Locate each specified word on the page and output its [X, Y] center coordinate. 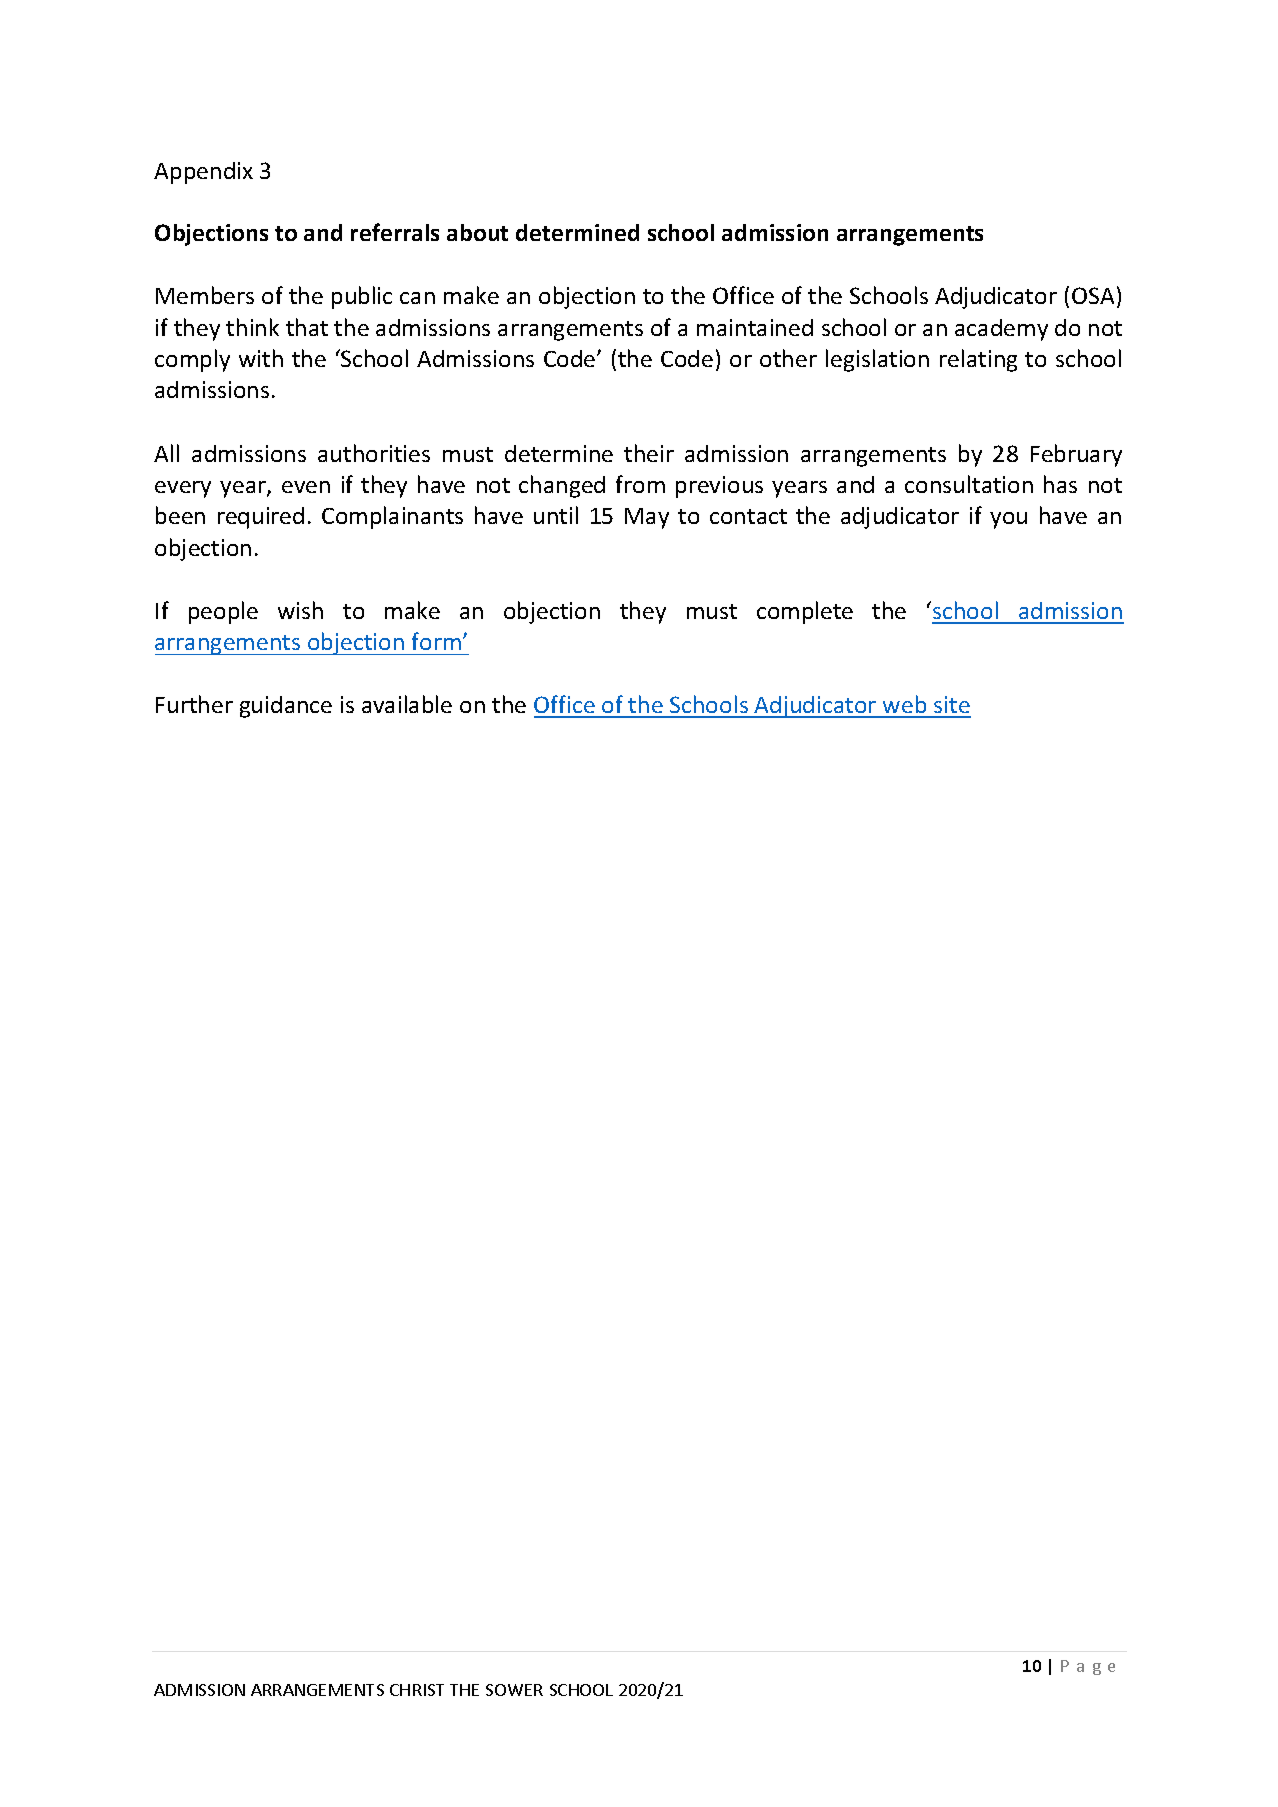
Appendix [203, 173]
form [436, 641]
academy [1001, 330]
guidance [286, 707]
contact [748, 516]
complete [805, 612]
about [477, 232]
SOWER [514, 1690]
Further [194, 704]
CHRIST [417, 1690]
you [1008, 520]
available [407, 704]
